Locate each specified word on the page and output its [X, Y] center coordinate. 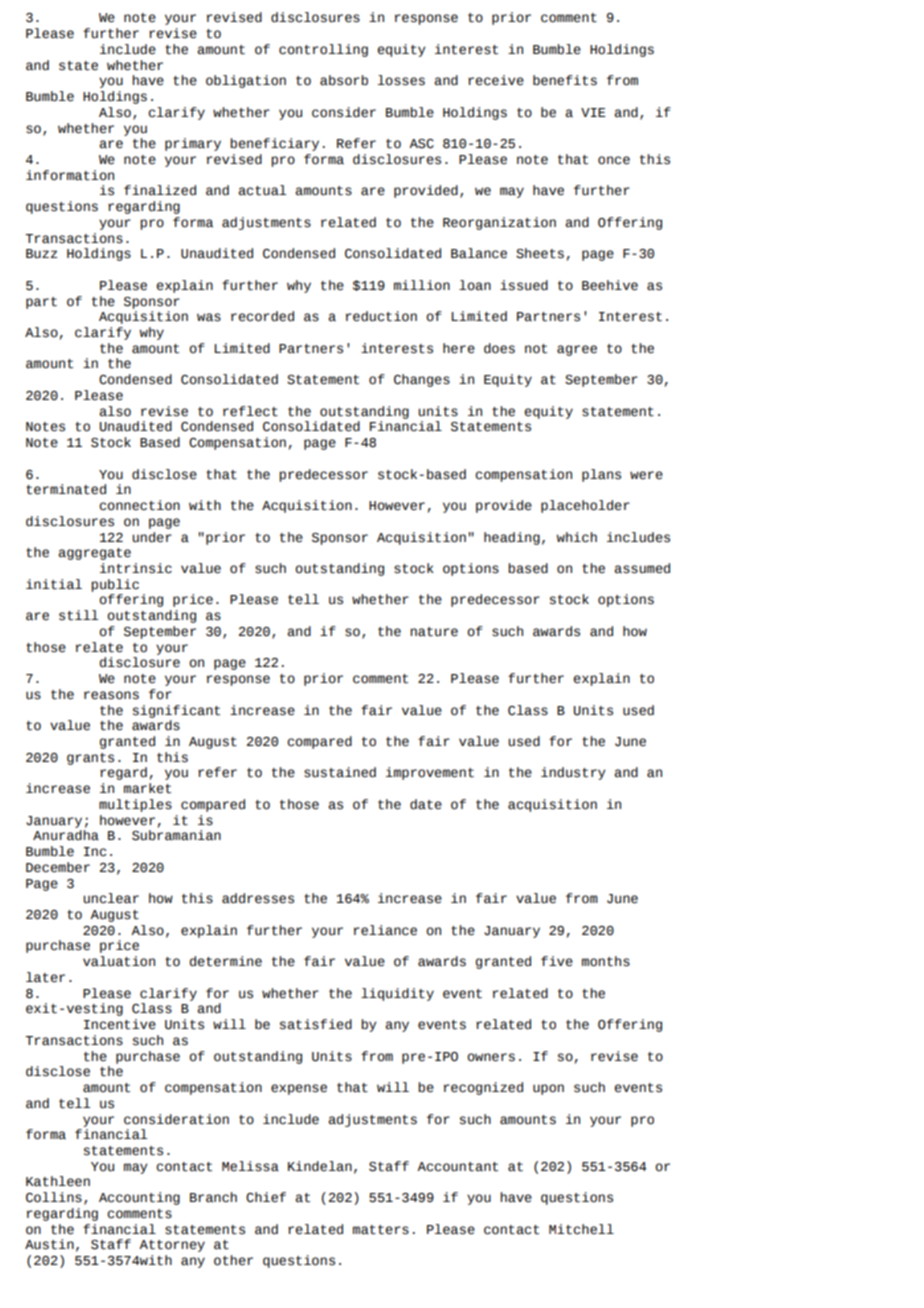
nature [434, 632]
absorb [344, 80]
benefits [565, 80]
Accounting [139, 1198]
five [557, 961]
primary [193, 144]
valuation [119, 961]
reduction [381, 316]
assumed [642, 568]
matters [381, 1230]
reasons [111, 695]
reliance [385, 930]
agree [577, 350]
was [209, 317]
